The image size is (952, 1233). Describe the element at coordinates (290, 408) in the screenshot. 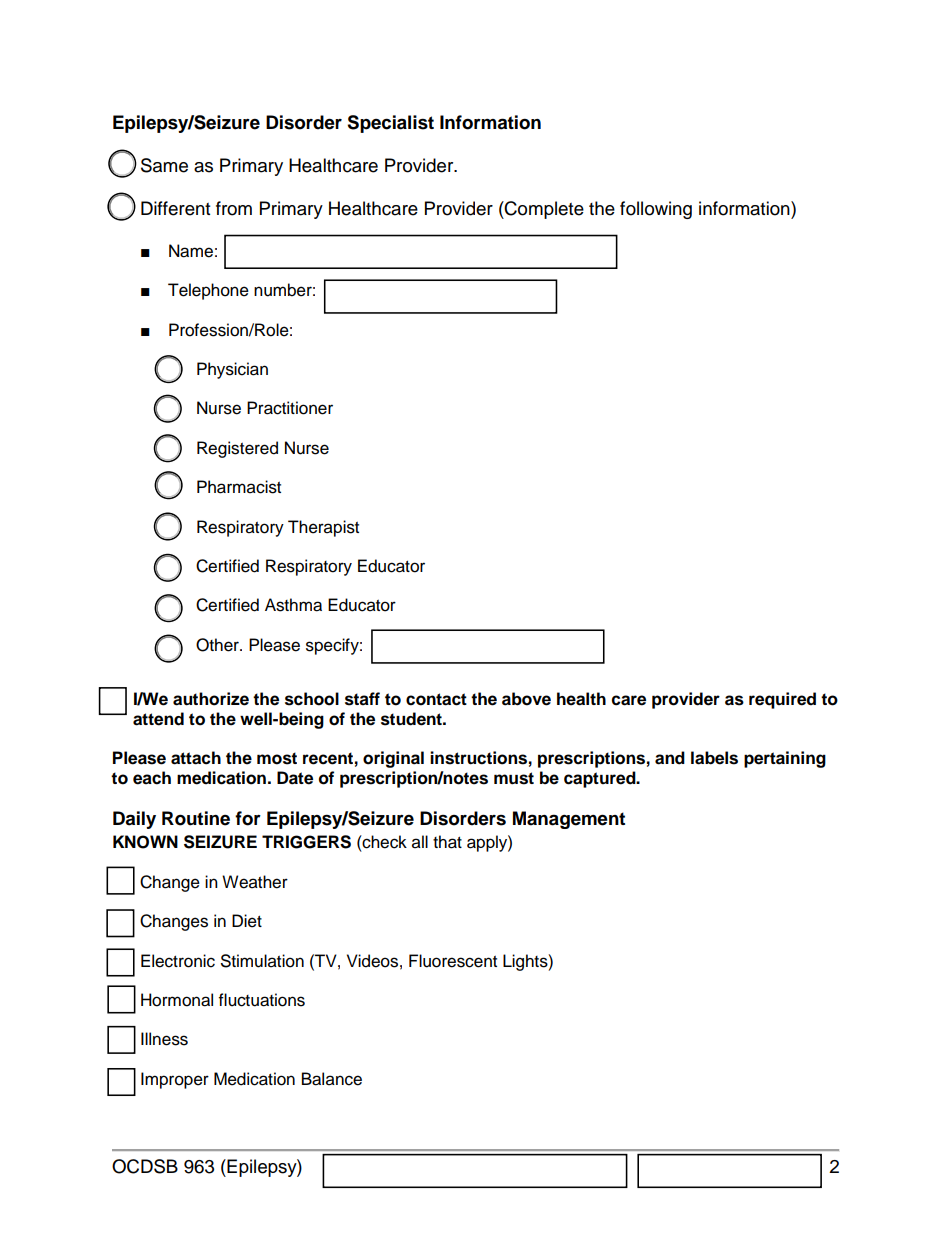

I see `Practitioner` at that location.
